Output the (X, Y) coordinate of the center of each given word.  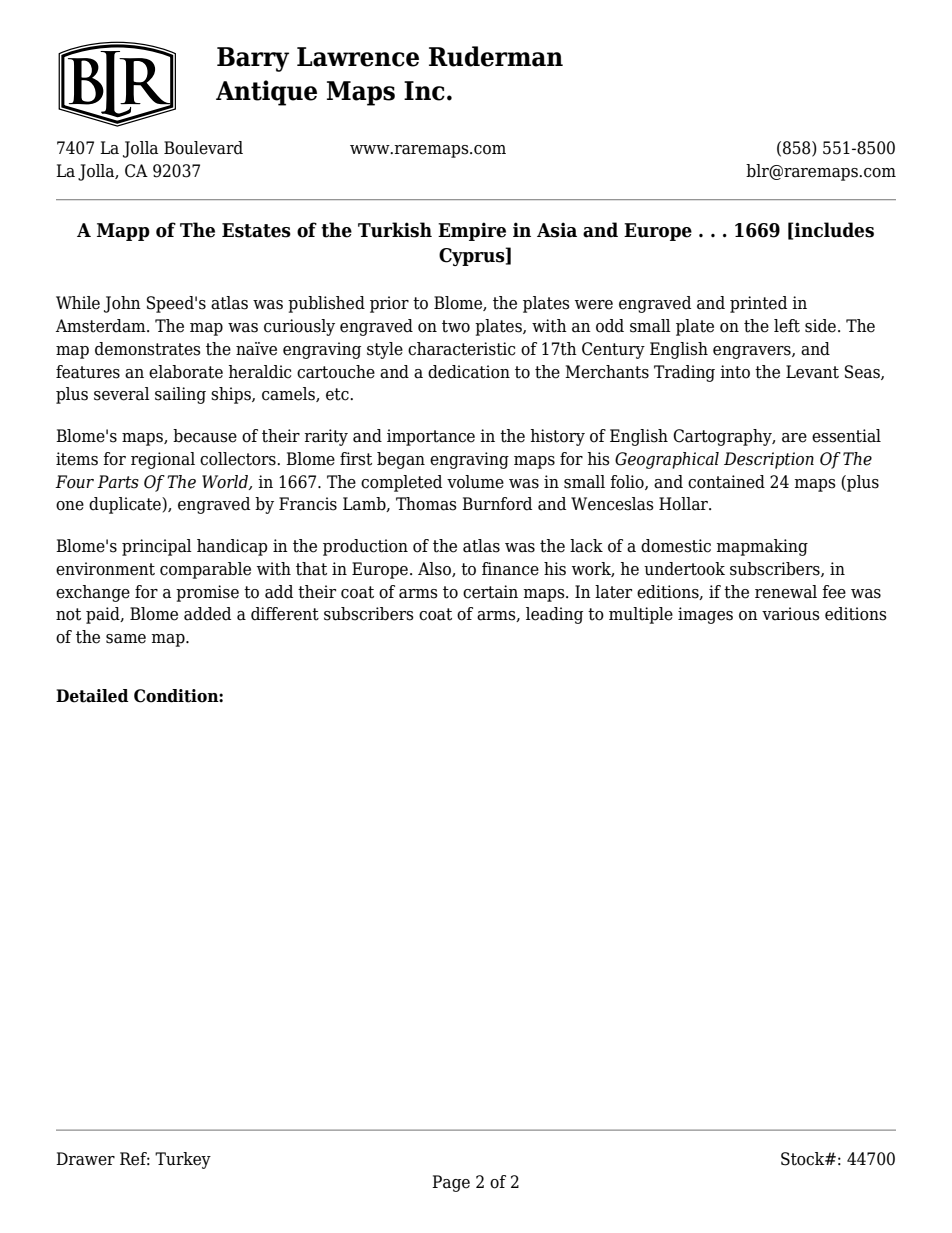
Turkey (183, 1160)
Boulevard (203, 148)
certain (490, 592)
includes (833, 230)
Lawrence (358, 57)
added (207, 614)
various (791, 614)
